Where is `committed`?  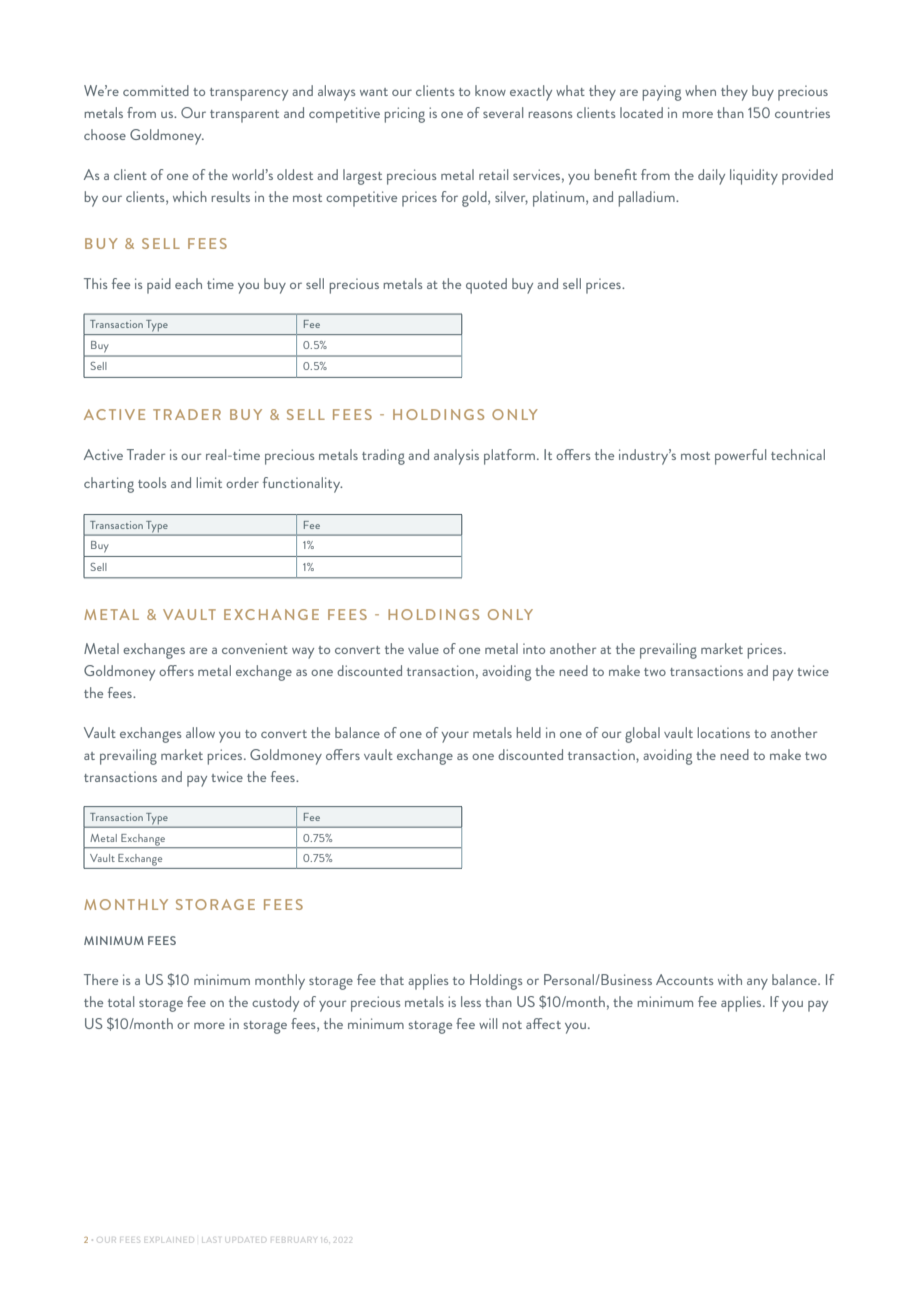 committed is located at coordinates (156, 90).
